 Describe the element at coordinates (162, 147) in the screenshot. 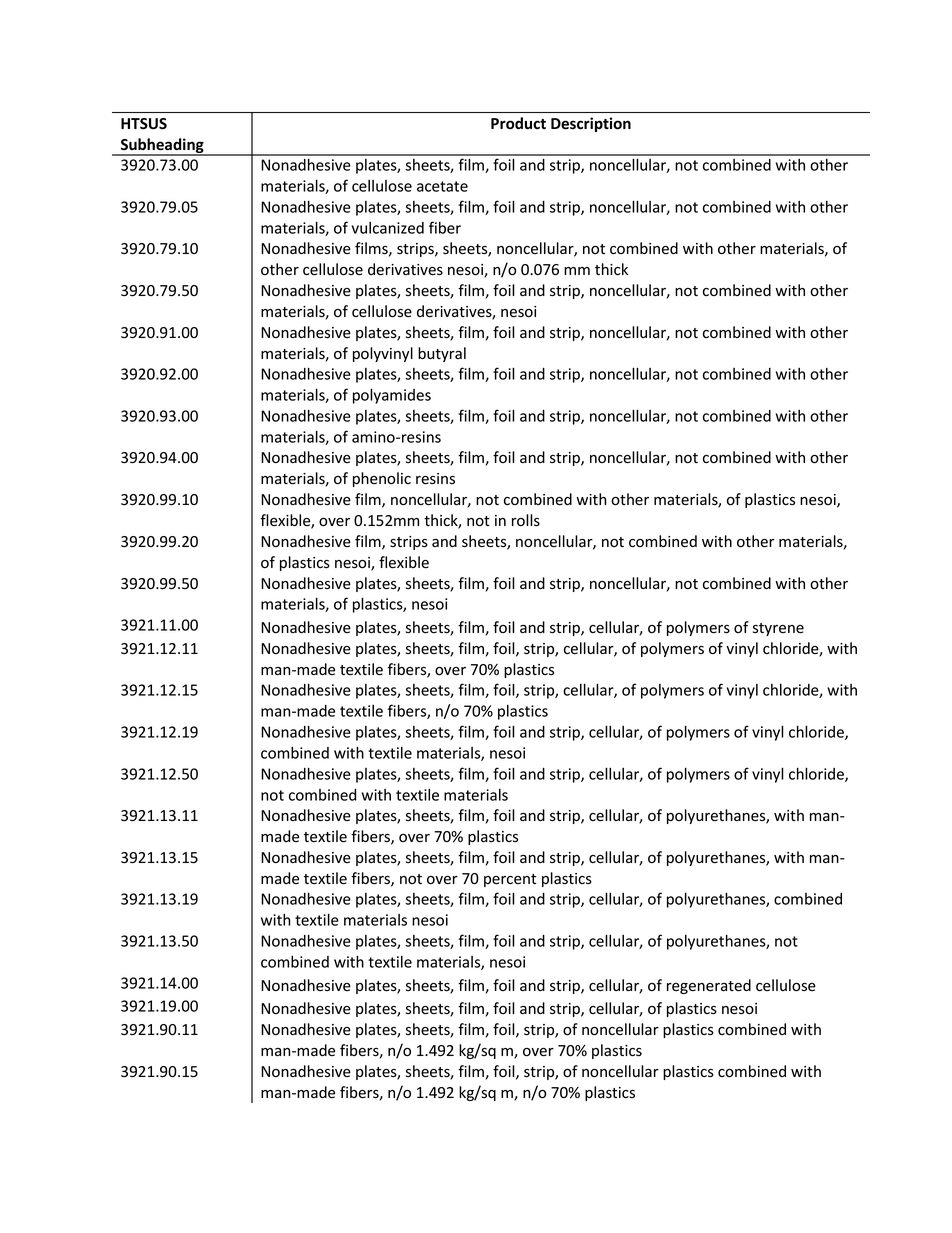

I see `Subheading` at that location.
